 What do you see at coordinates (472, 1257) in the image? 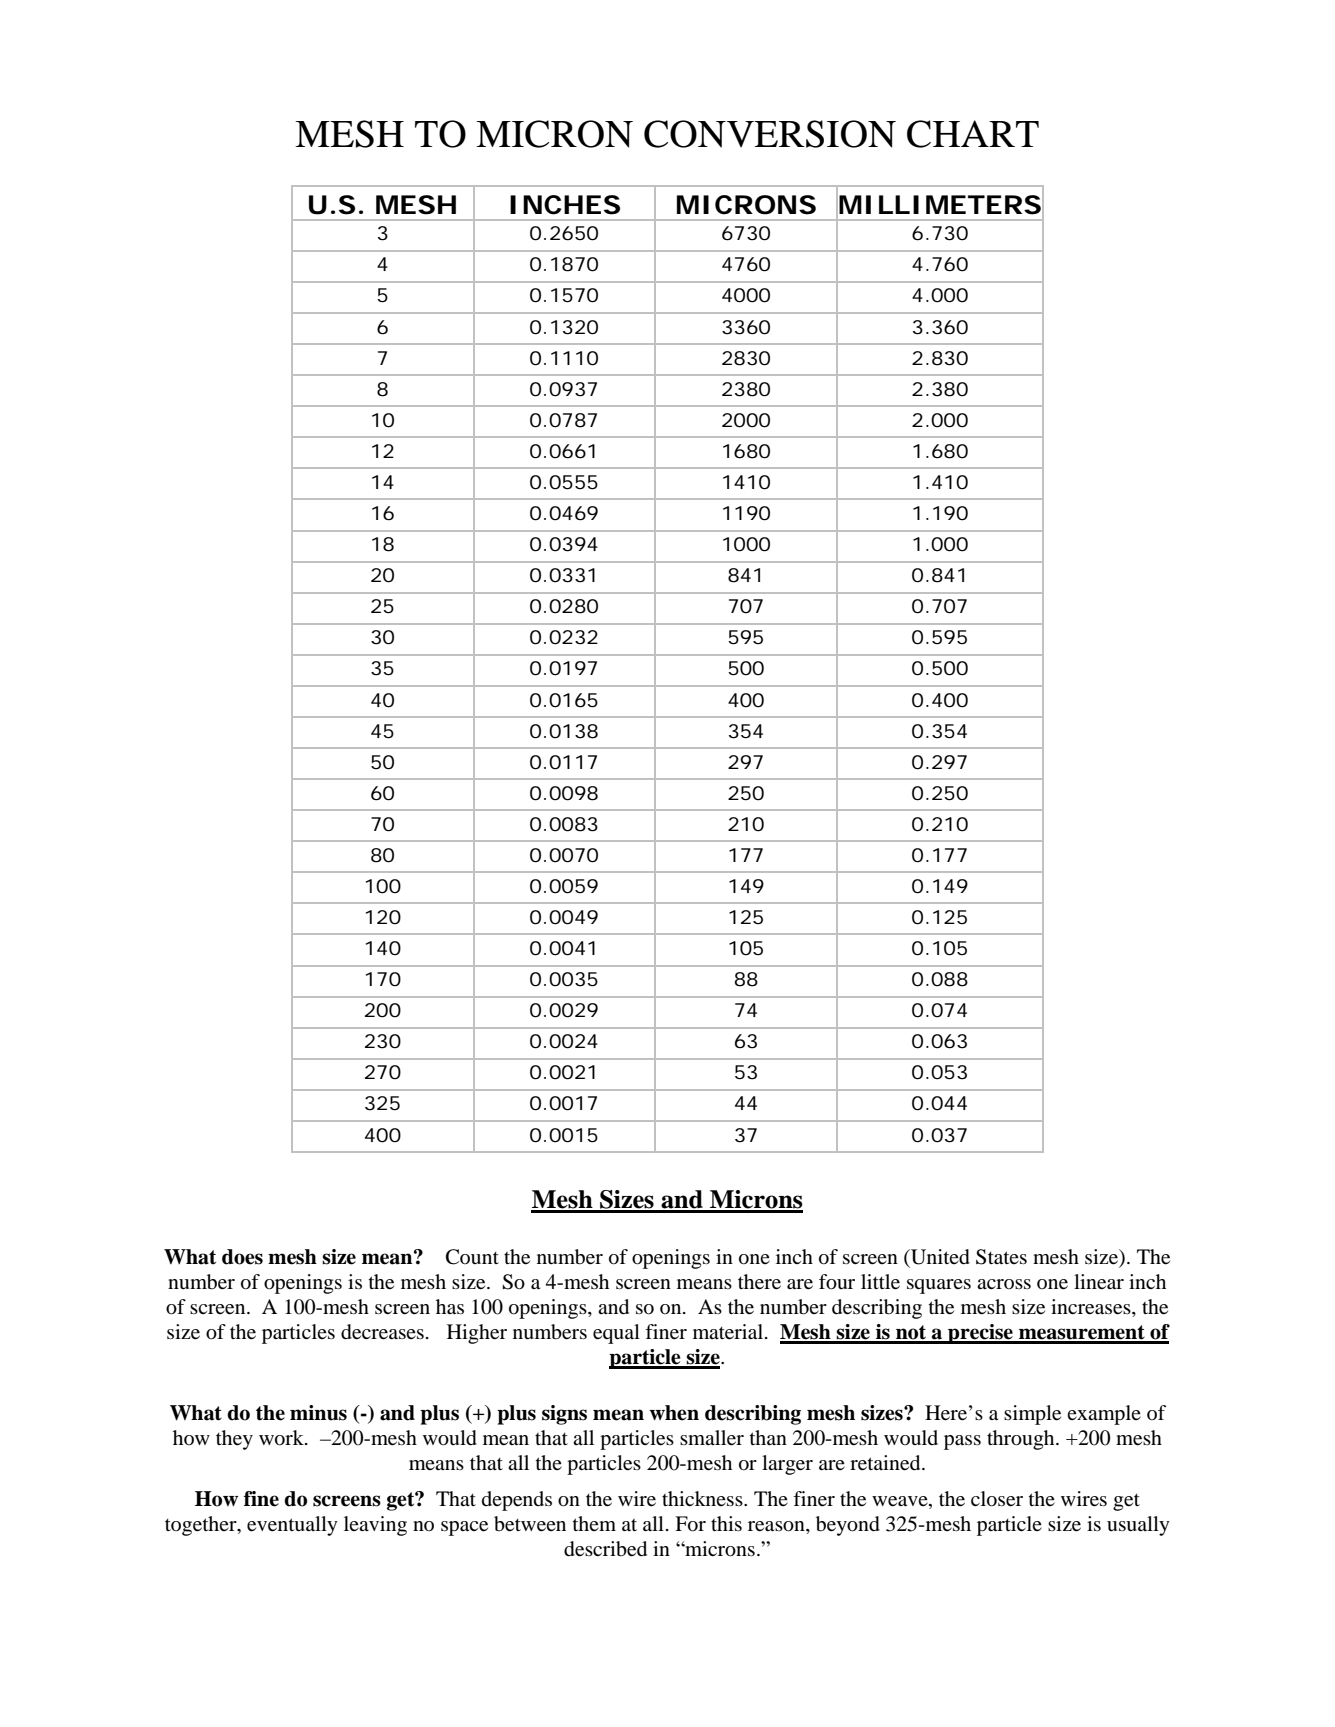
I see `Count` at bounding box center [472, 1257].
